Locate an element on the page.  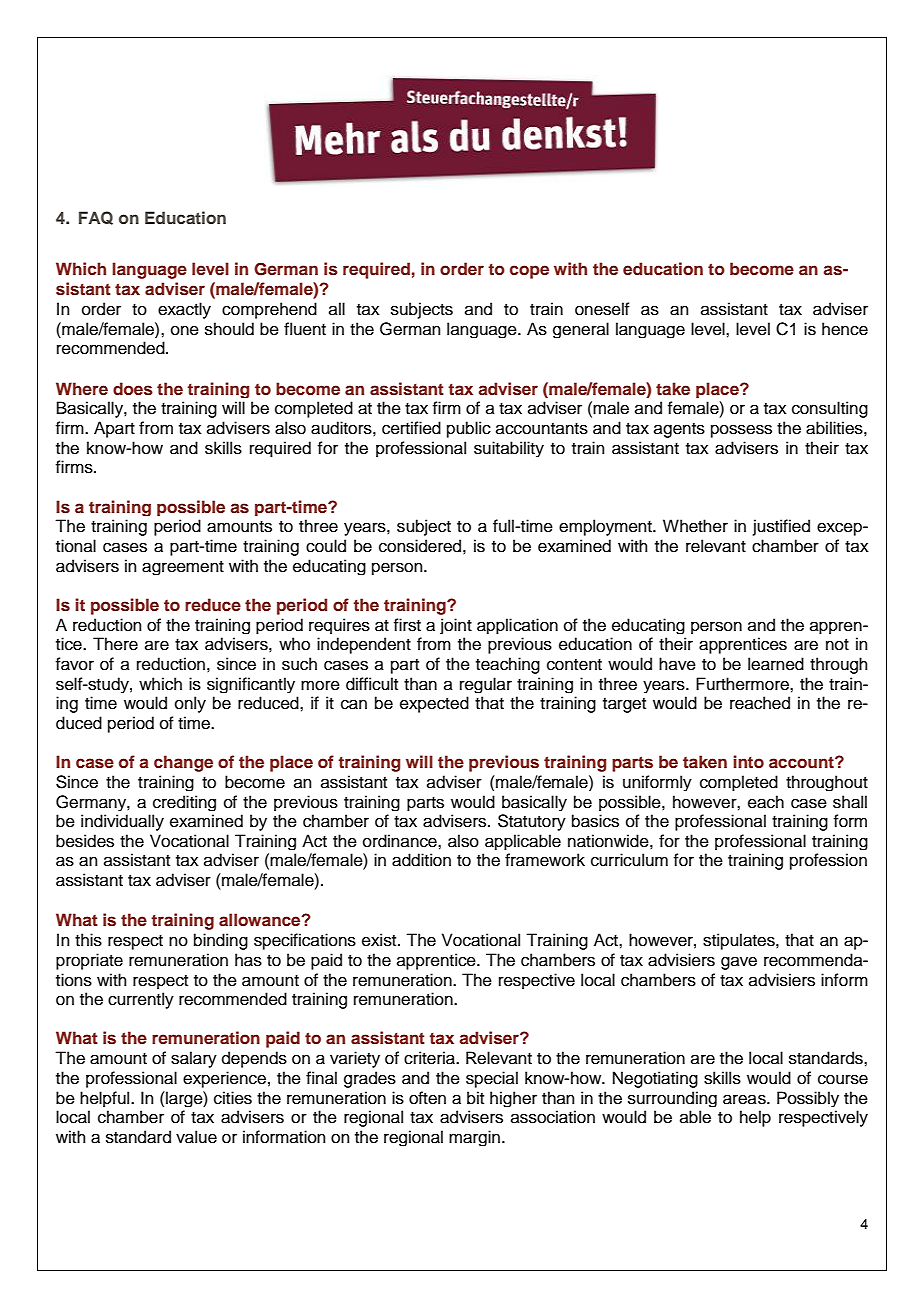
bit is located at coordinates (475, 1098).
